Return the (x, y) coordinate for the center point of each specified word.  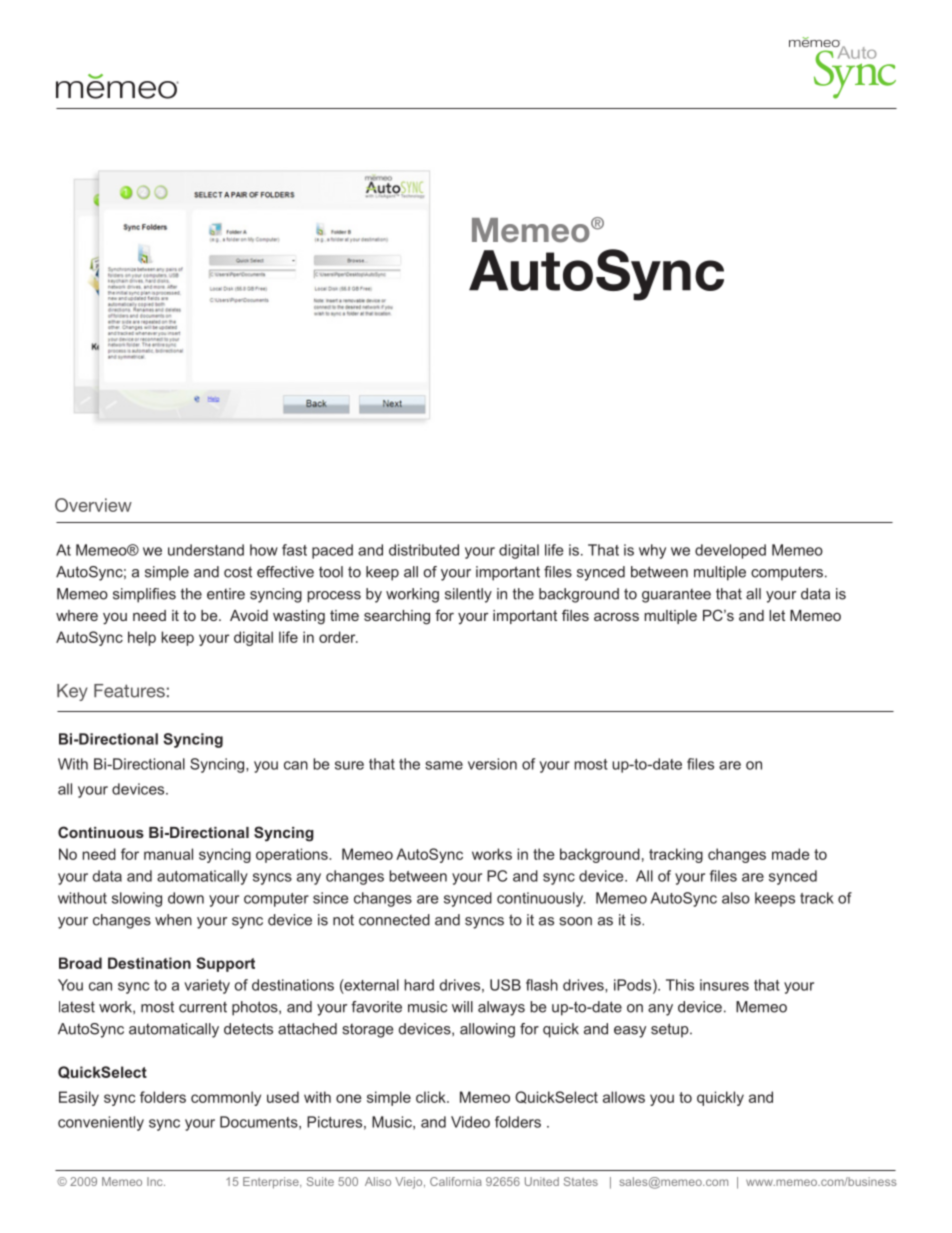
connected (394, 920)
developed (730, 551)
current (203, 1007)
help (142, 638)
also (736, 898)
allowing (487, 1030)
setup (671, 1030)
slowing (137, 899)
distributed (424, 550)
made (791, 854)
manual (168, 854)
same (444, 765)
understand (206, 550)
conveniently (101, 1123)
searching (397, 617)
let (777, 615)
